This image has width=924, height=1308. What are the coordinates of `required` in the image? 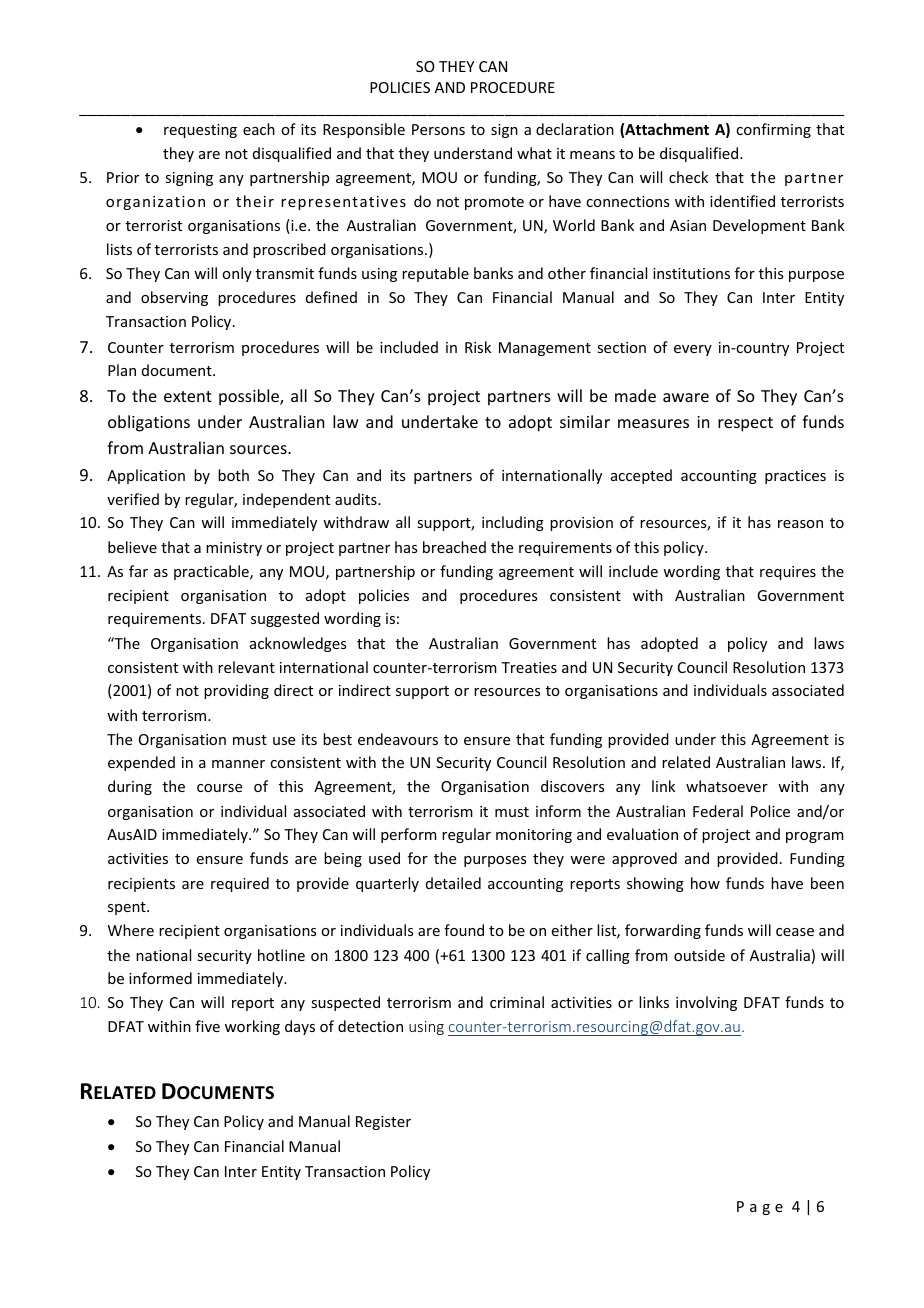 It's located at (240, 884).
